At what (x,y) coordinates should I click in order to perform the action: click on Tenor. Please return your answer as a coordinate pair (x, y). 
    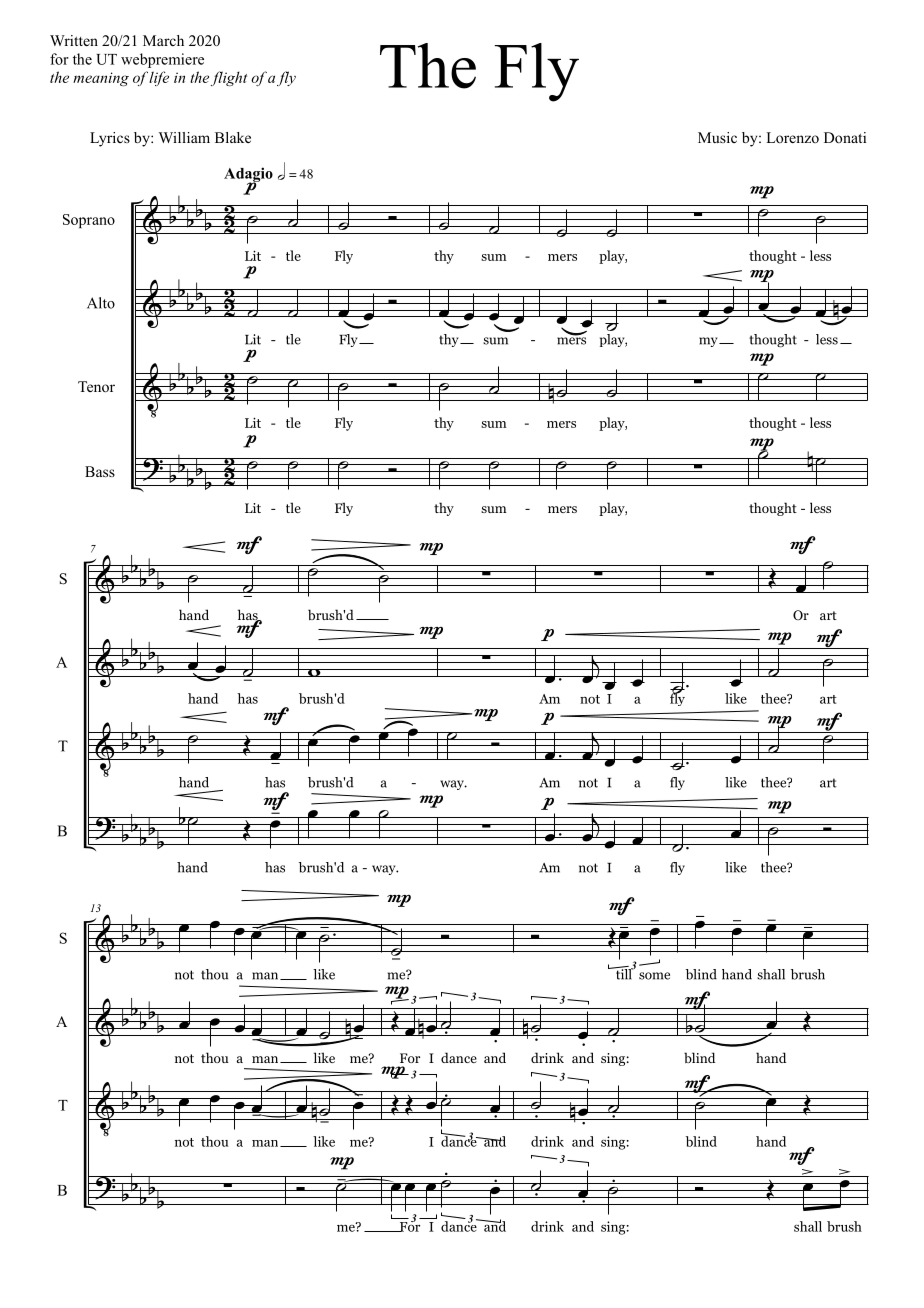
    Looking at the image, I should click on (96, 386).
